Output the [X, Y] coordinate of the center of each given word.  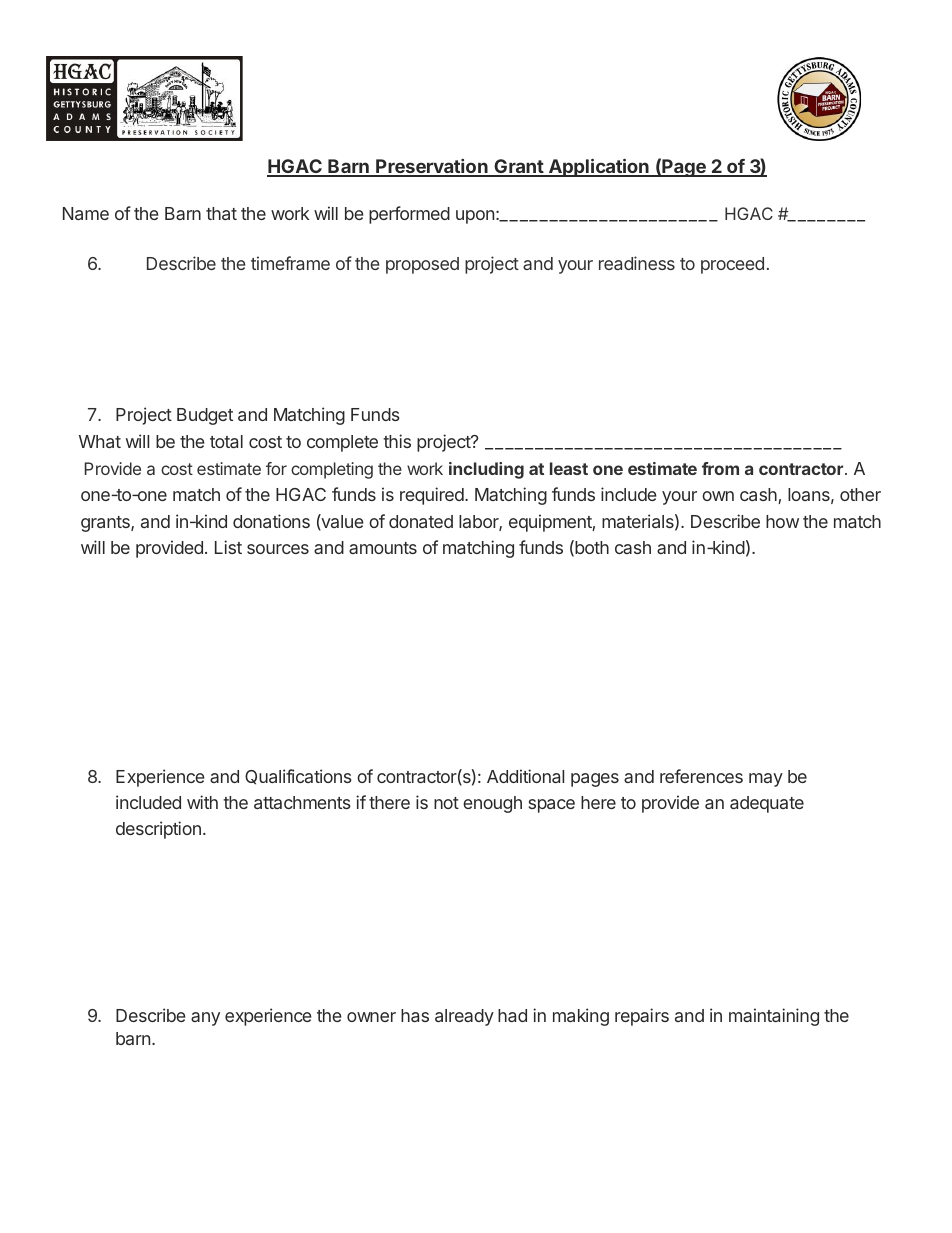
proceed [732, 265]
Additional [525, 776]
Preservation [432, 167]
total [226, 441]
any [205, 1019]
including [486, 470]
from [720, 468]
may [766, 780]
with [202, 802]
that [221, 213]
